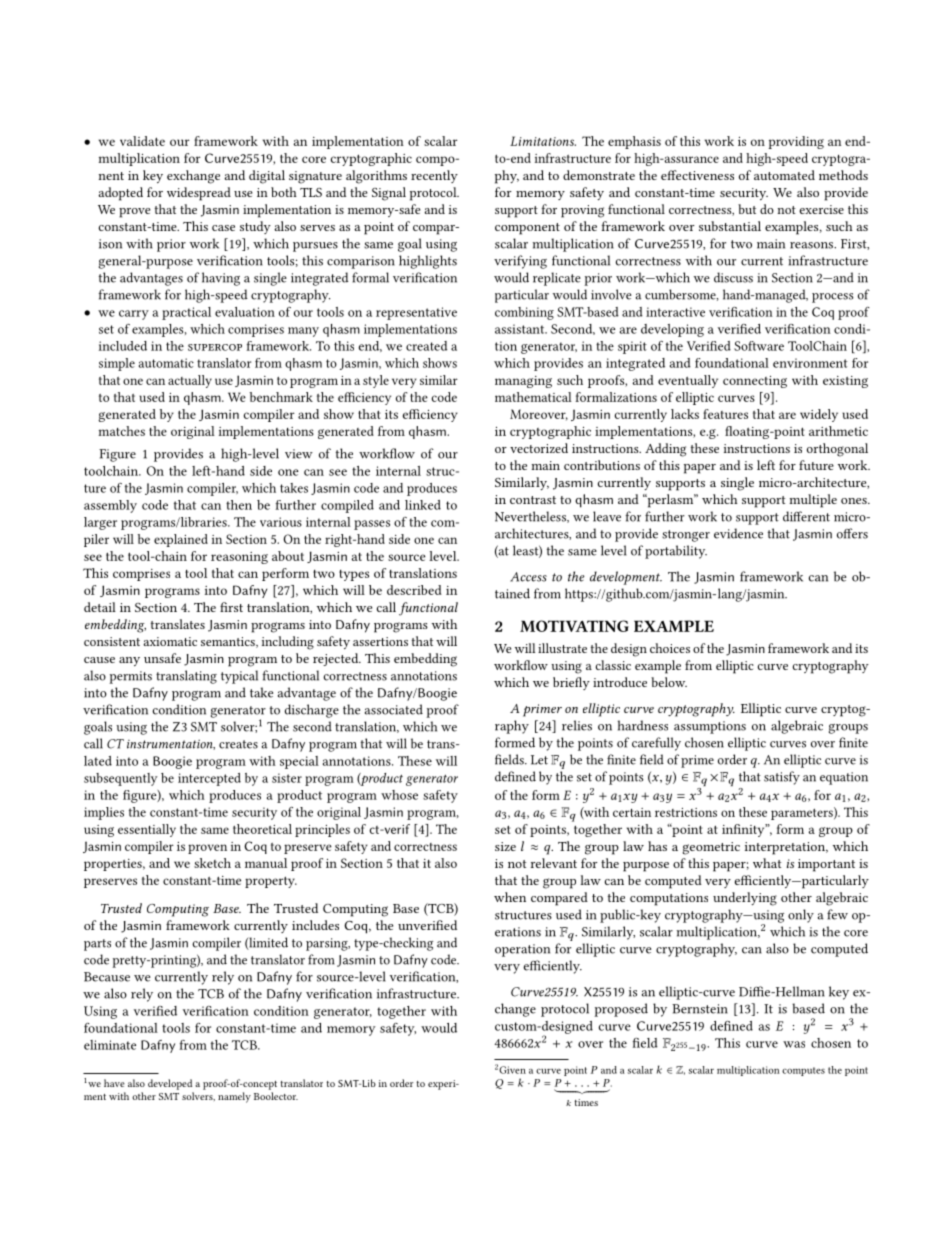 This document has width=952, height=1233. Describe the element at coordinates (621, 1010) in the document. I see `proposed` at that location.
